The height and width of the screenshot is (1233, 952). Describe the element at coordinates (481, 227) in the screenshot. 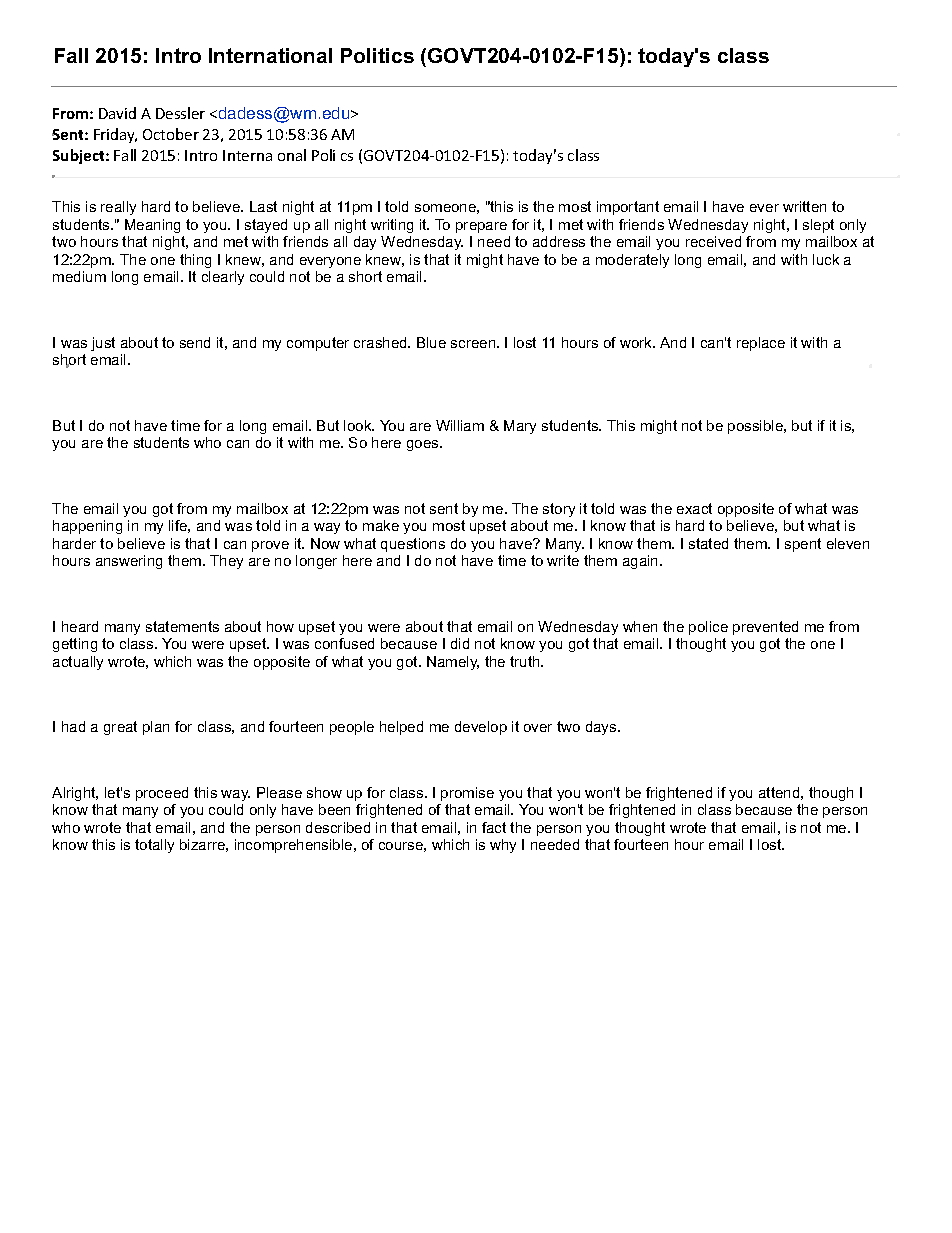

I see `prepare` at that location.
